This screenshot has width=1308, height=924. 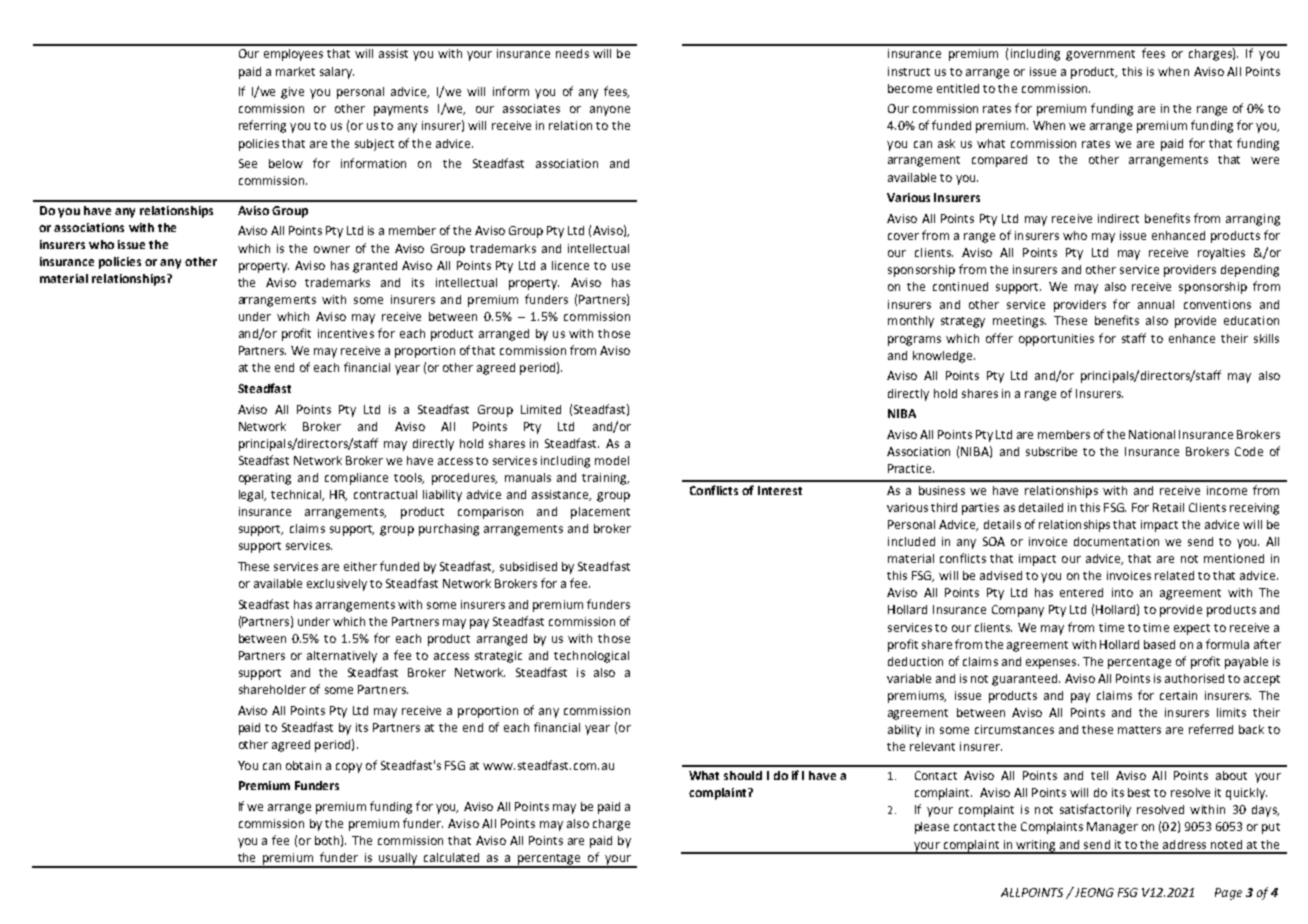 What do you see at coordinates (398, 860) in the screenshot?
I see `usually` at bounding box center [398, 860].
